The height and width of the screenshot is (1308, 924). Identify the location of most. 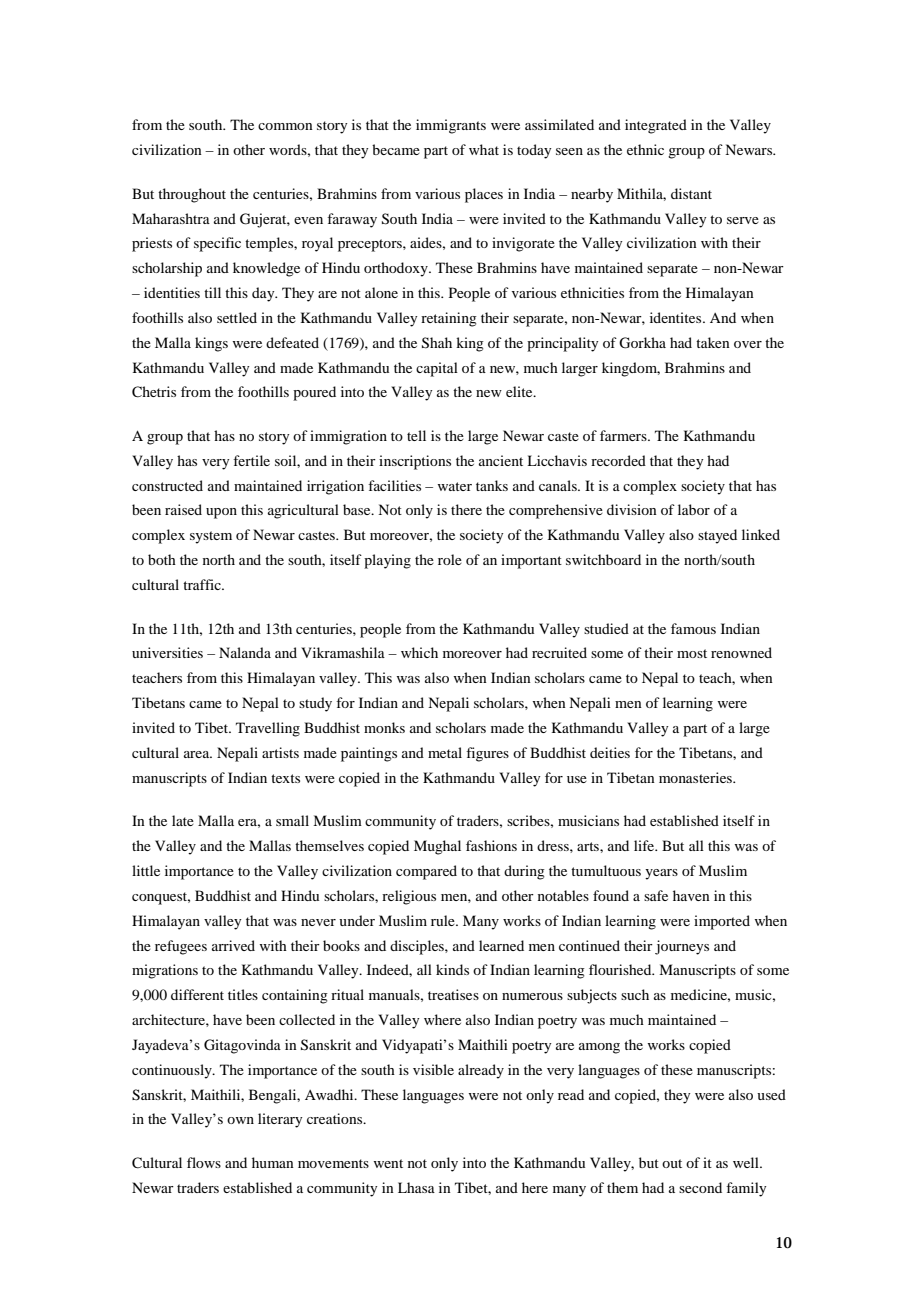
(692, 653).
